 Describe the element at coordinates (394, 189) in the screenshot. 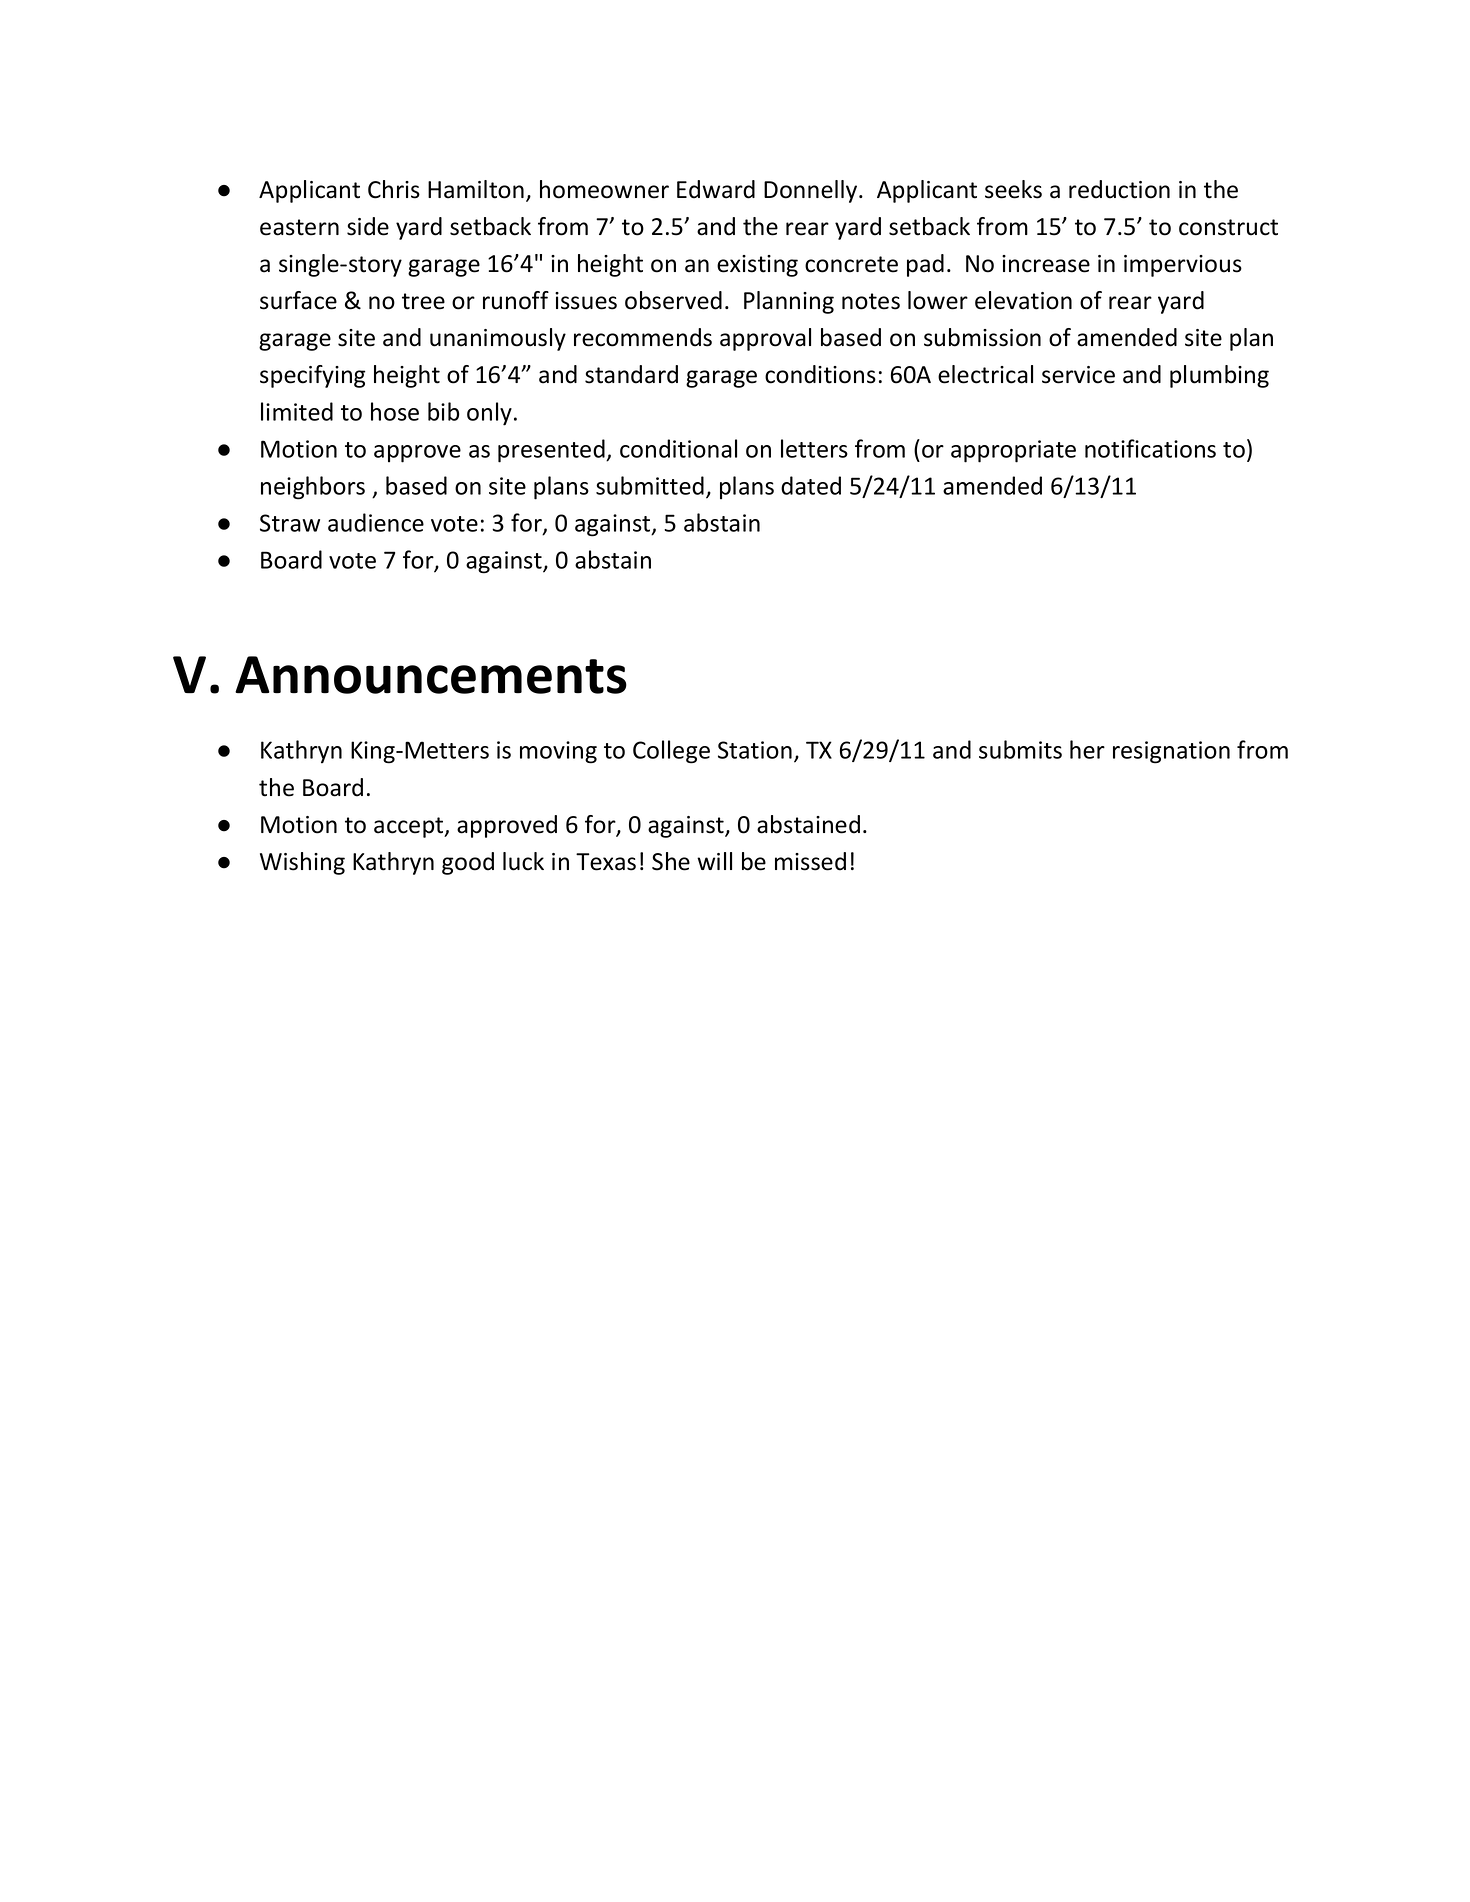

I see `Chris` at that location.
